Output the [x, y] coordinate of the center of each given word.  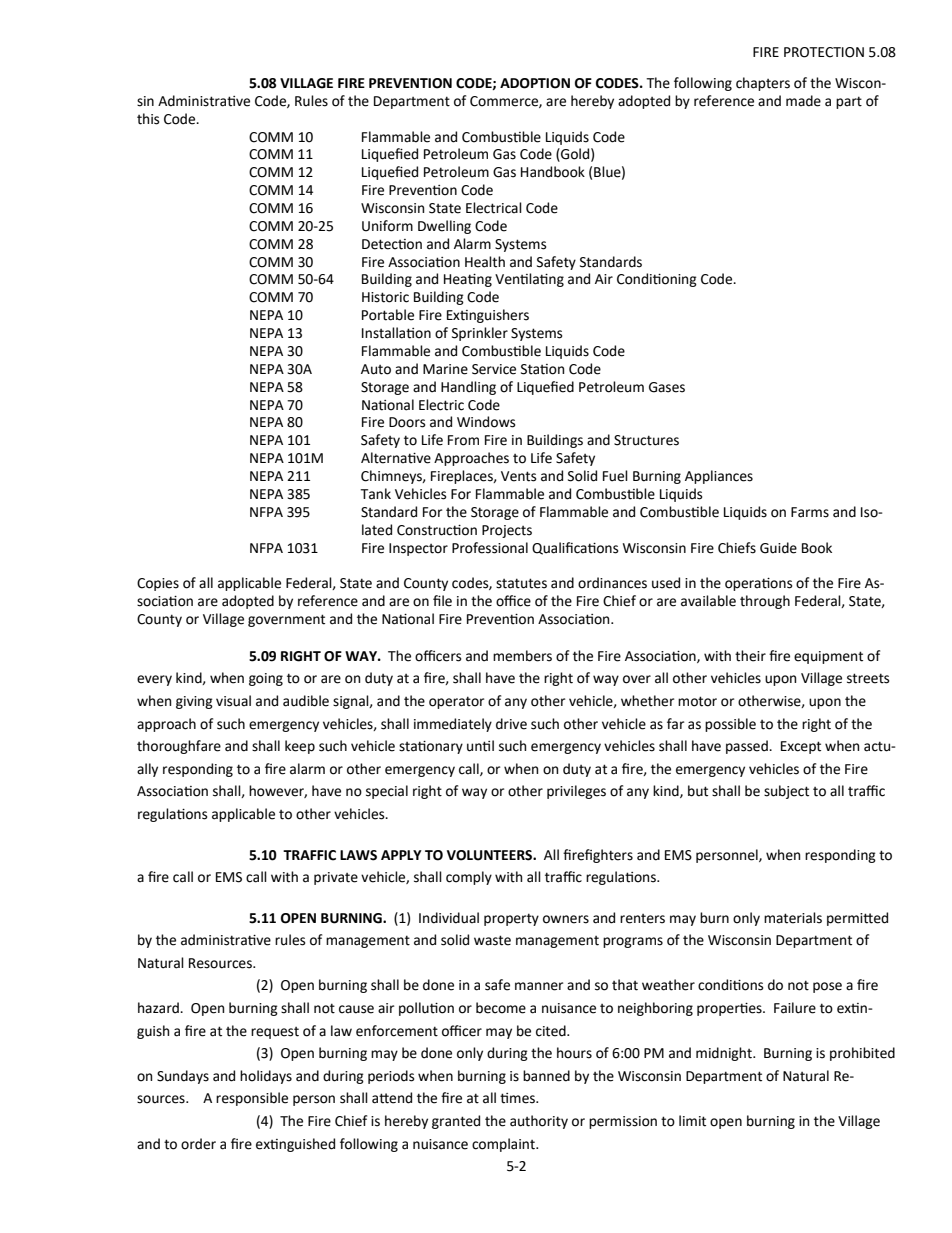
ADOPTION [535, 83]
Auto [376, 369]
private [336, 878]
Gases [667, 387]
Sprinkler [480, 334]
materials [793, 918]
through [765, 602]
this [148, 119]
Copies [158, 584]
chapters [763, 84]
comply [469, 878]
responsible [252, 1099]
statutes [521, 583]
